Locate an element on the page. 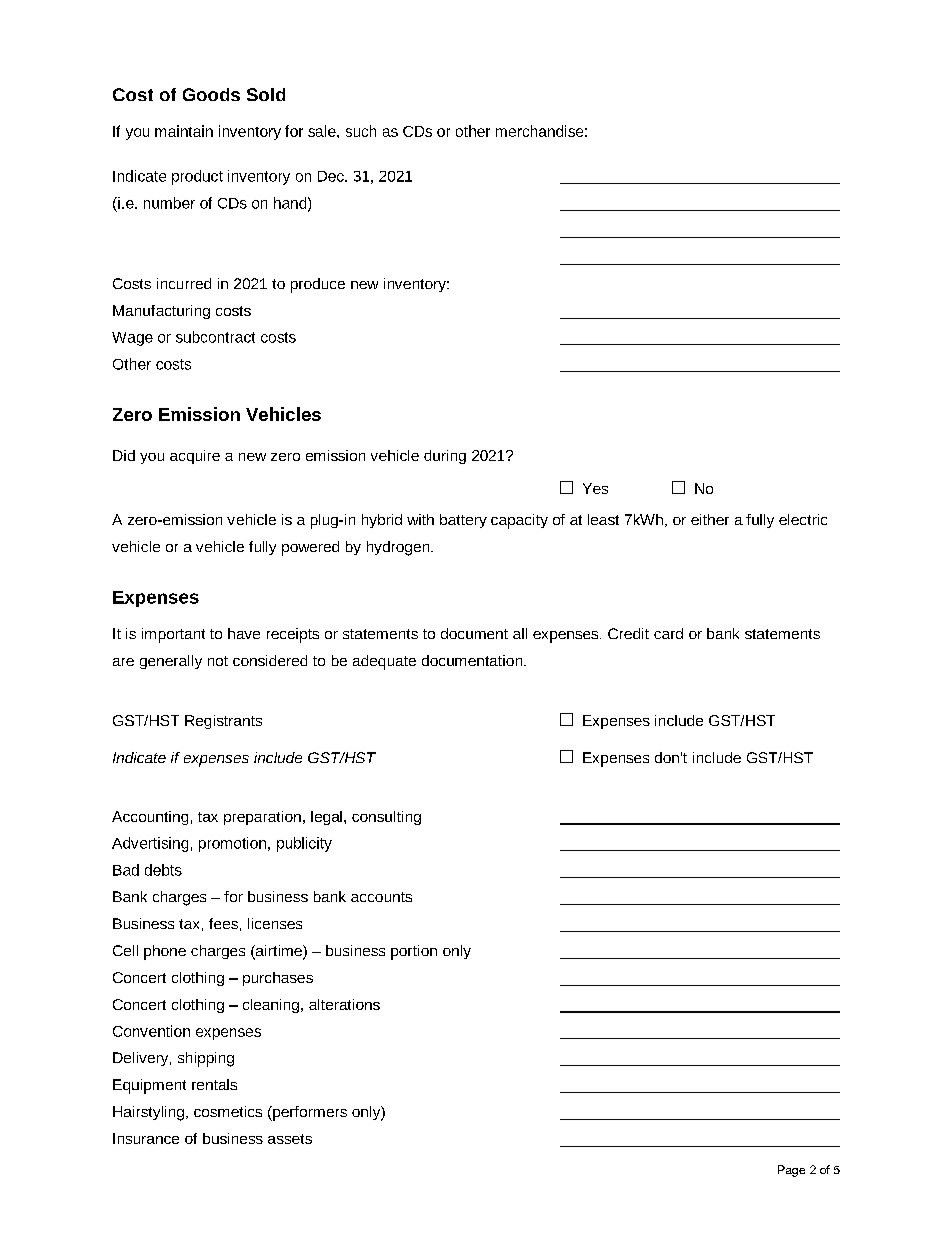 The width and height of the page is (952, 1233). cosmetics is located at coordinates (228, 1111).
